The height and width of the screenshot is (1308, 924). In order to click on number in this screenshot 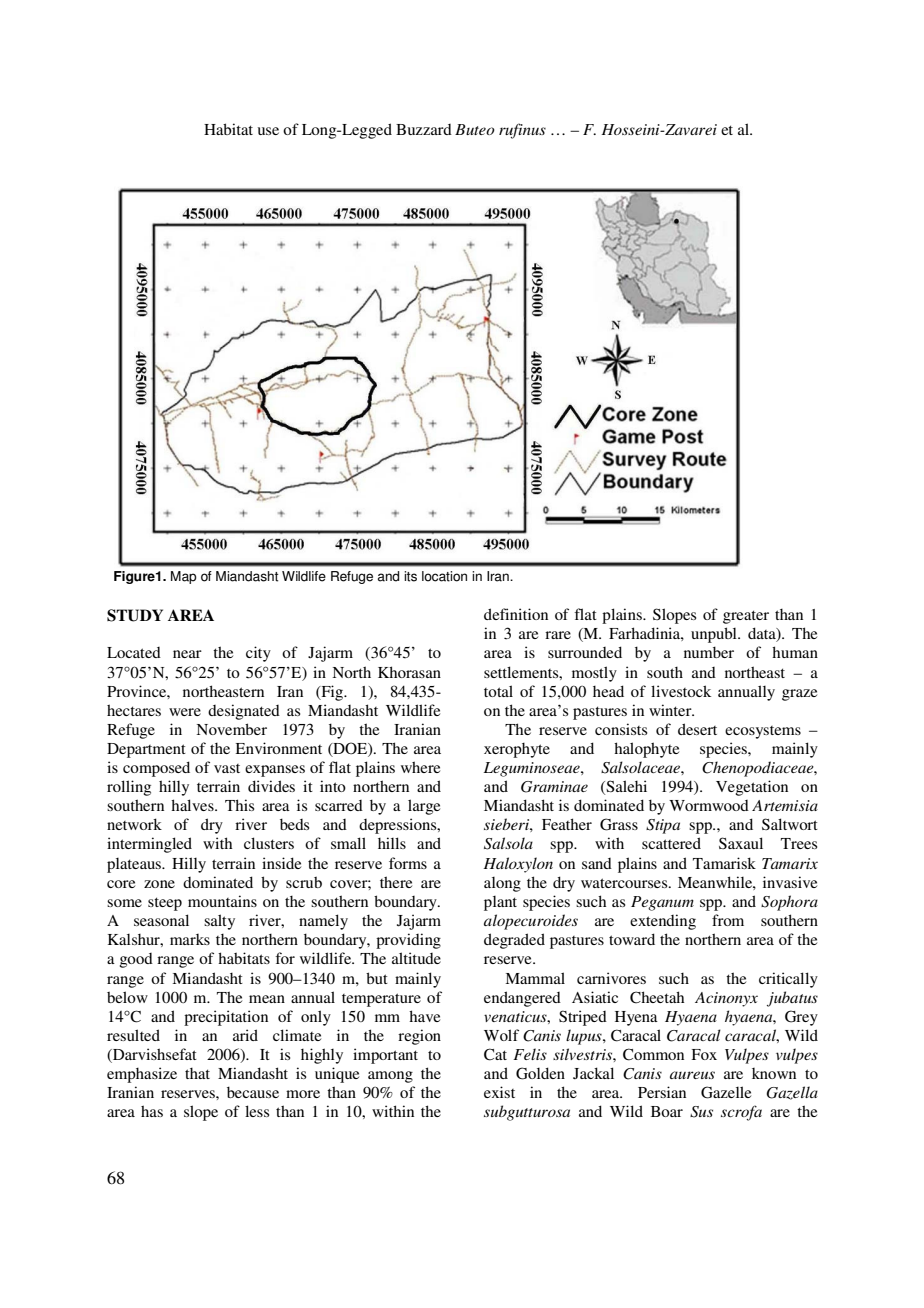, I will do `click(709, 652)`.
